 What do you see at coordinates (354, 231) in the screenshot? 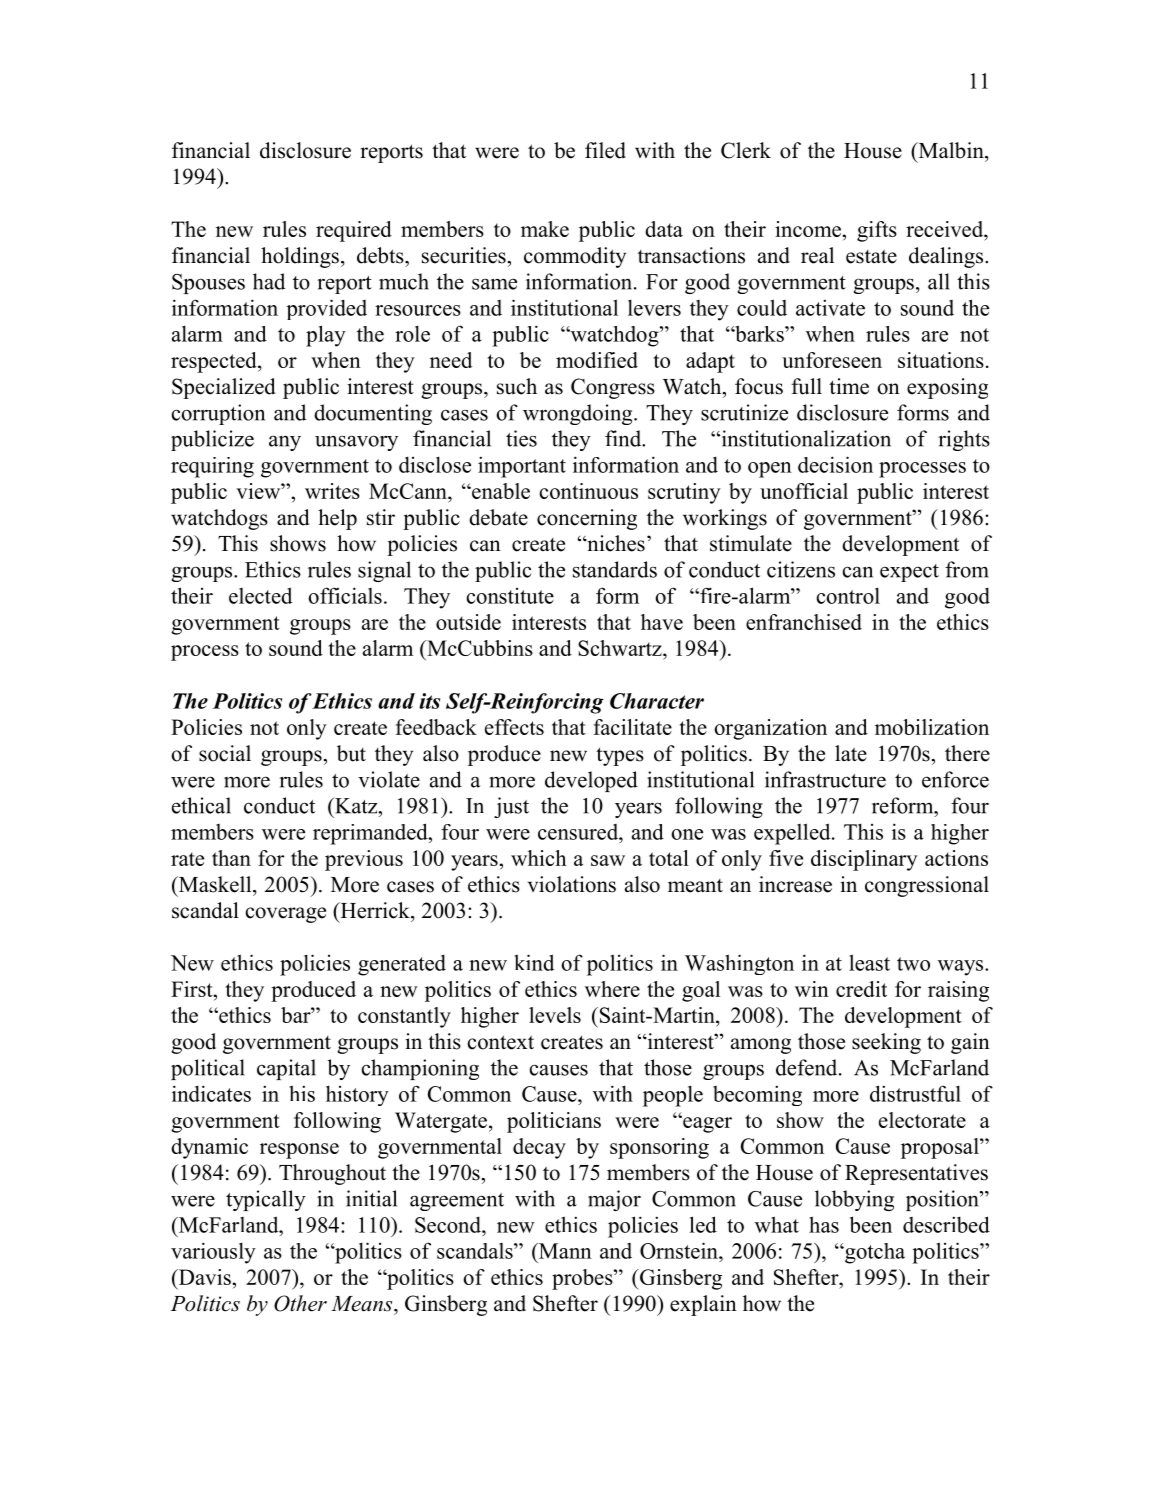
I see `required` at bounding box center [354, 231].
